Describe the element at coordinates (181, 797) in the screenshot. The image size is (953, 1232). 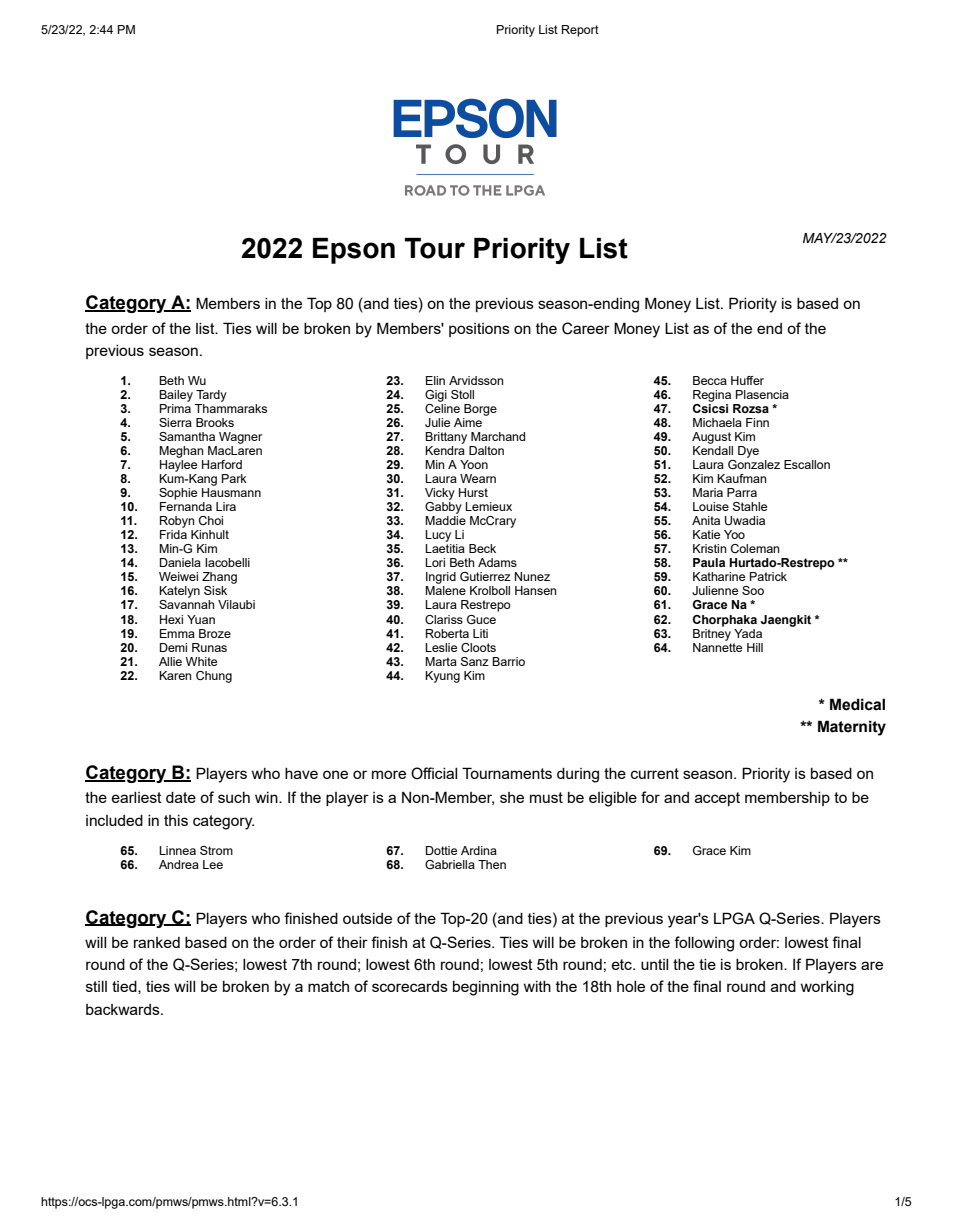
I see `date` at that location.
